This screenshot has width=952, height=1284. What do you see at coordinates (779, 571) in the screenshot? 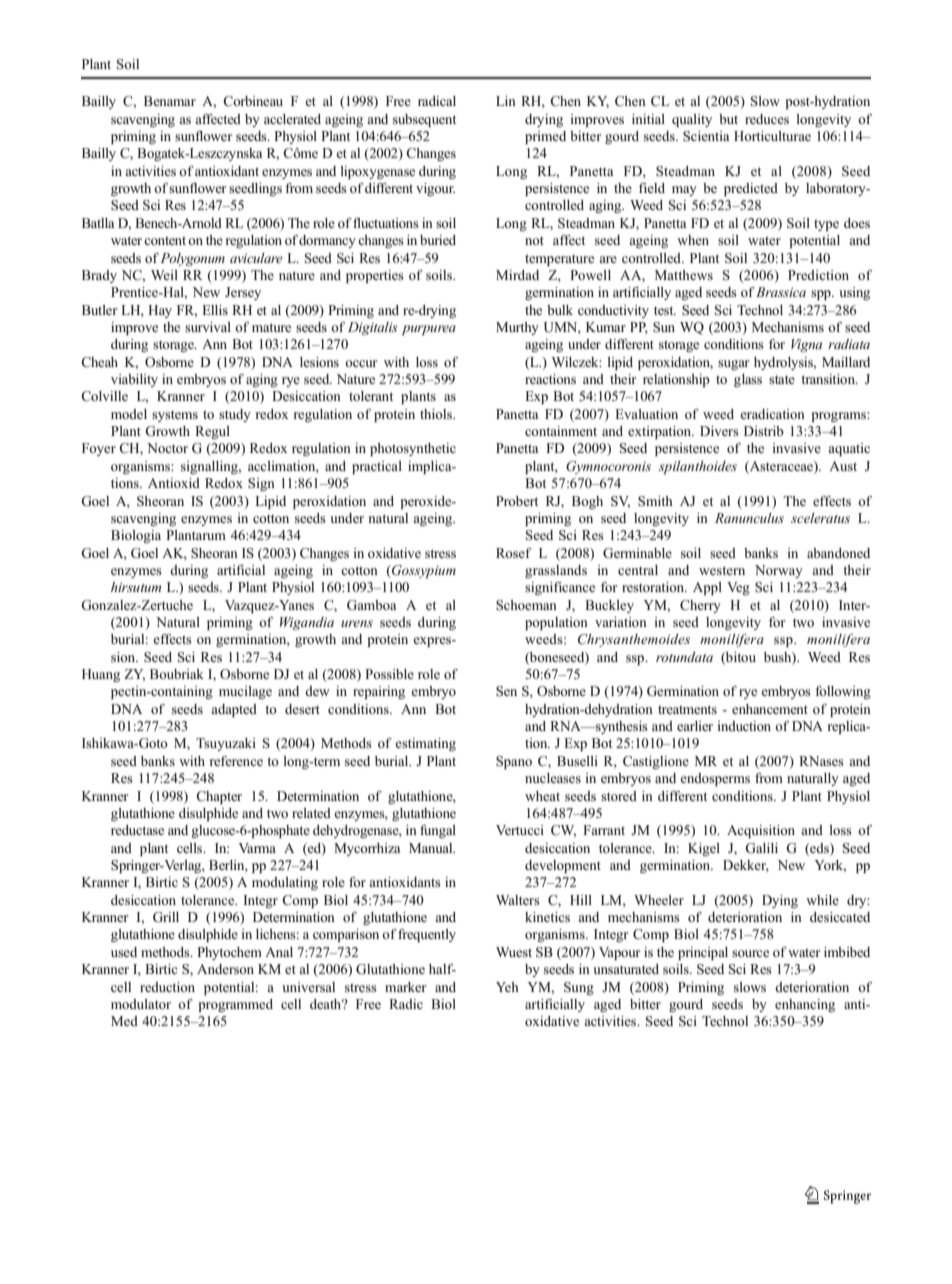
I see `Norway` at bounding box center [779, 571].
